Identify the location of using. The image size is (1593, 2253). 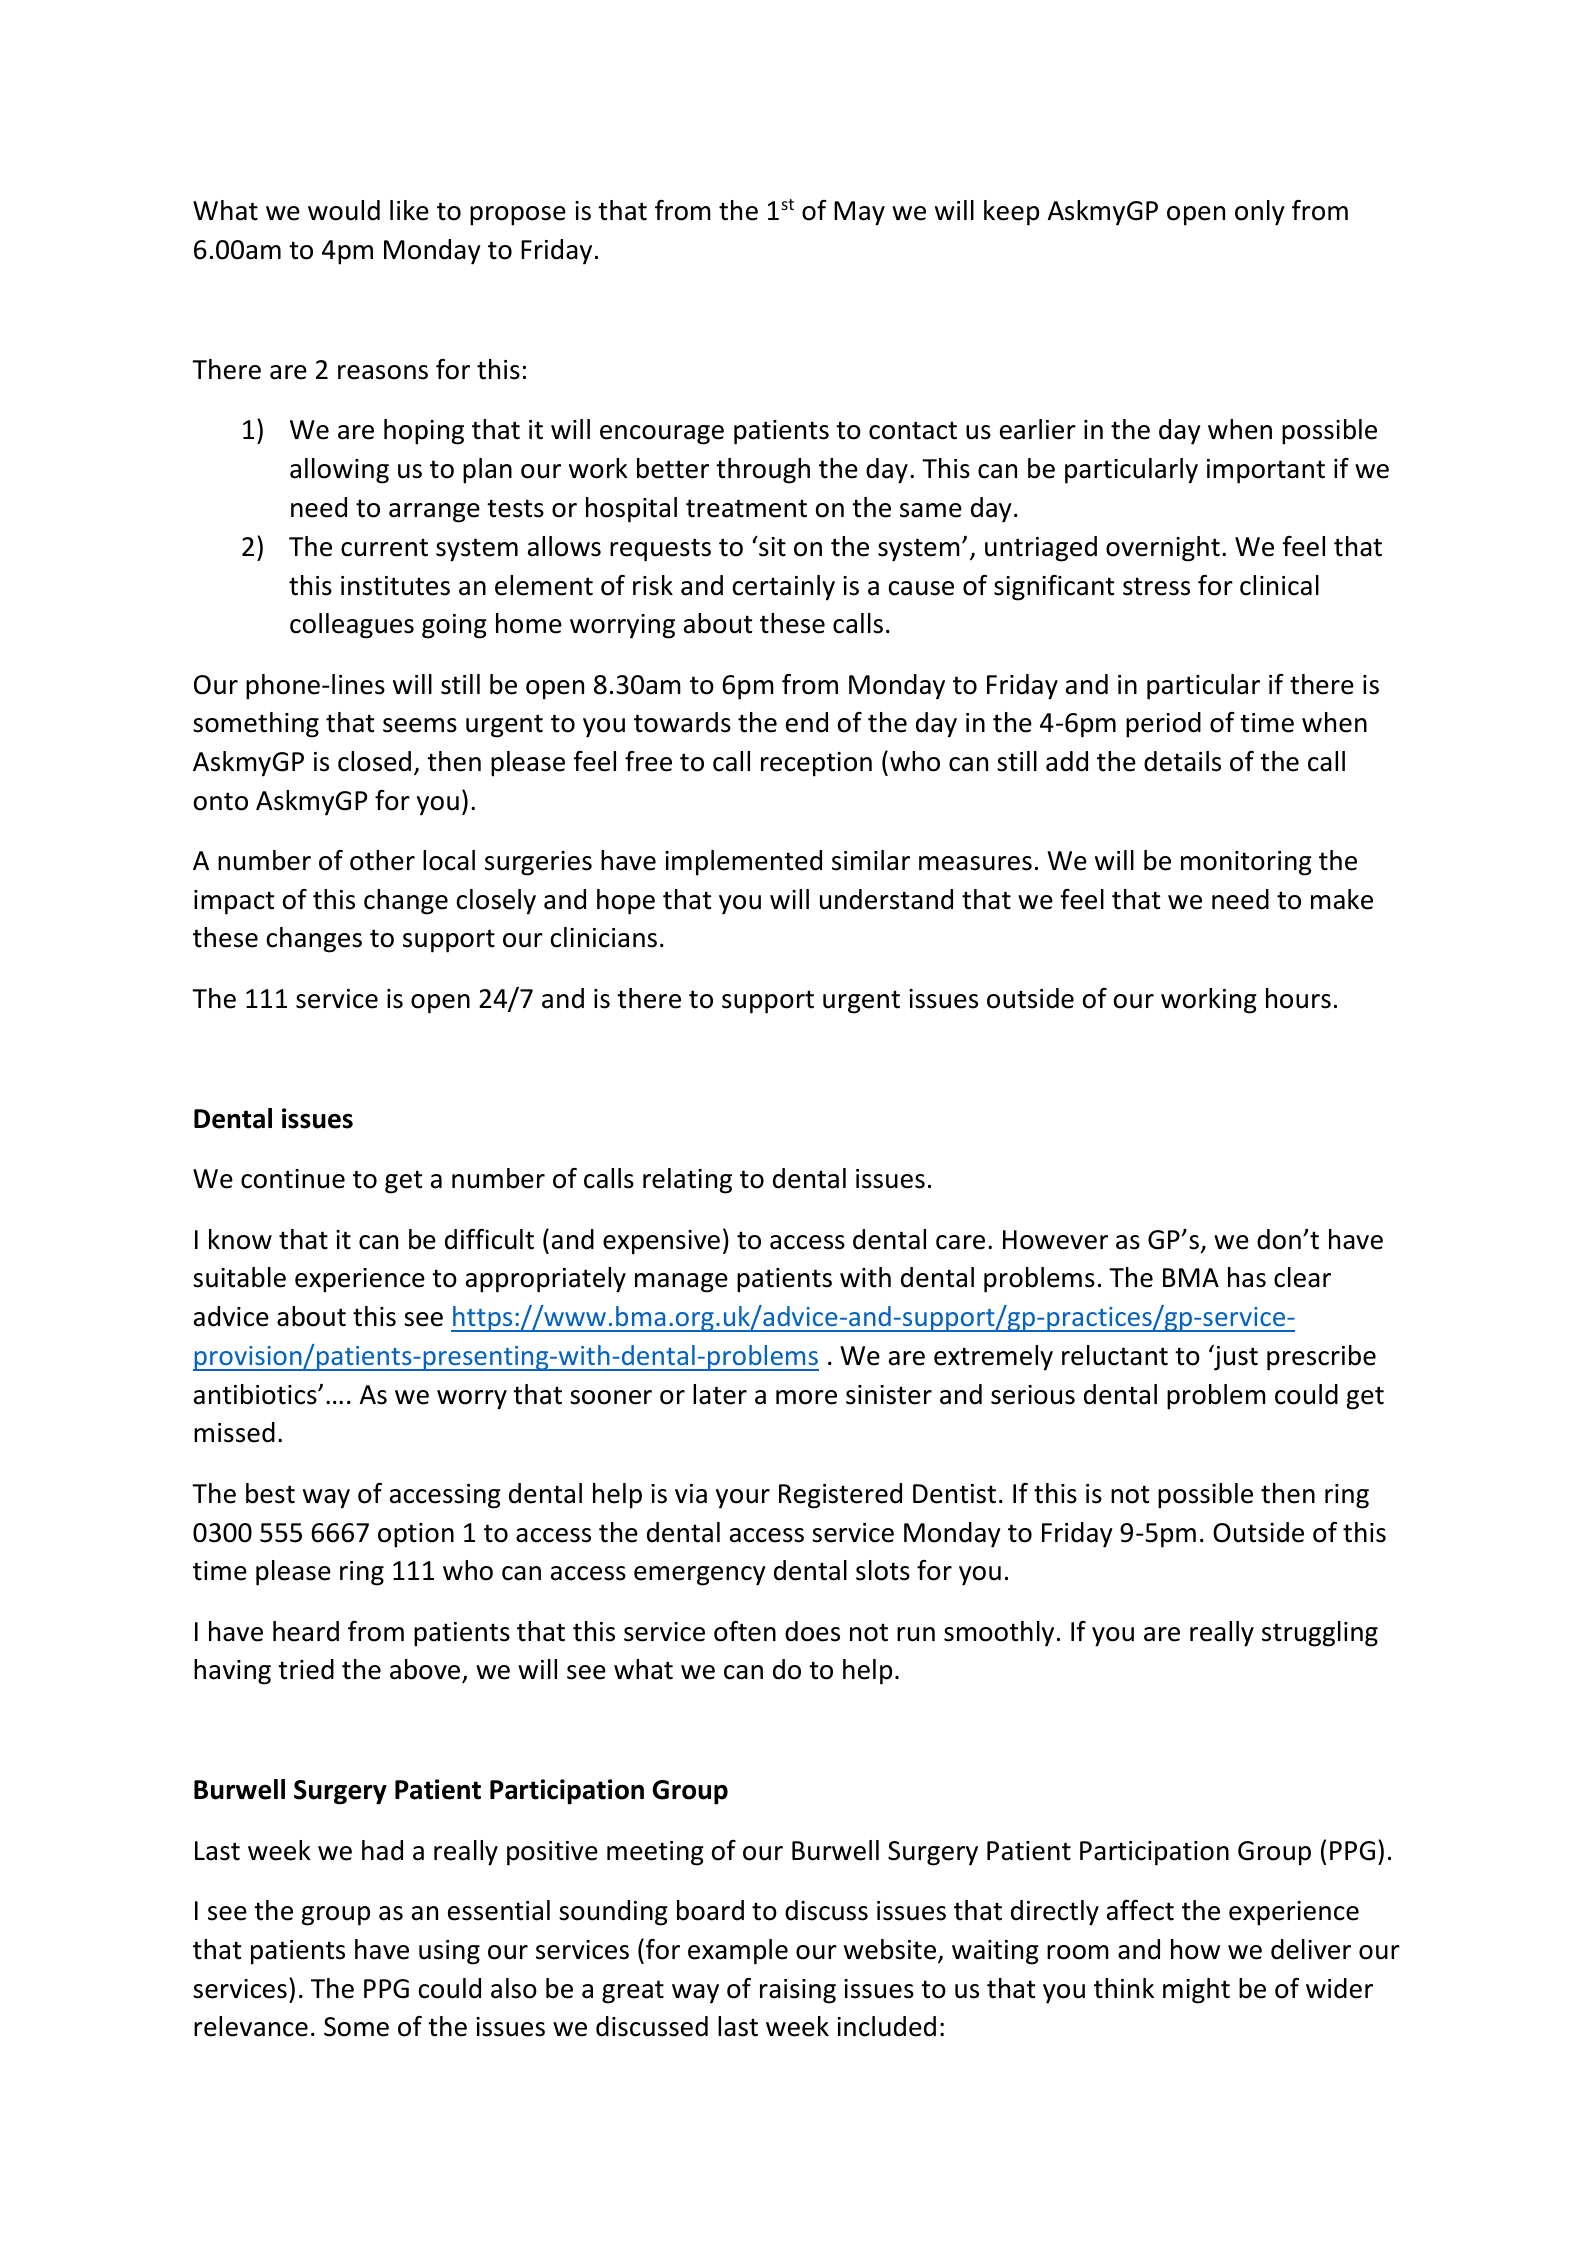
(449, 1952).
